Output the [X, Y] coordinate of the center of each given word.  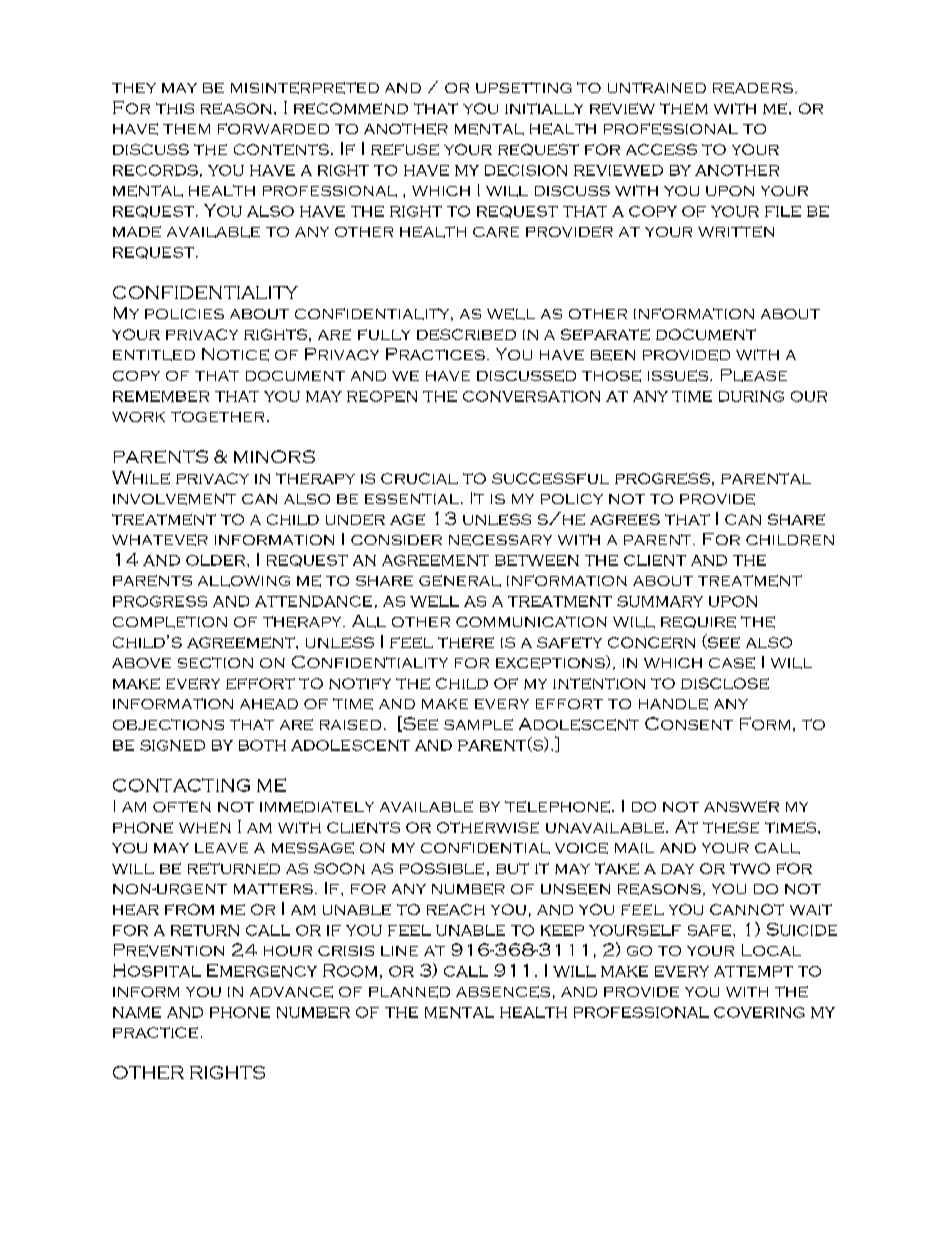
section [215, 662]
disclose [725, 683]
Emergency [262, 970]
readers [753, 88]
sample [478, 724]
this [175, 108]
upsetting [524, 87]
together [217, 416]
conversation [531, 396]
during [751, 396]
